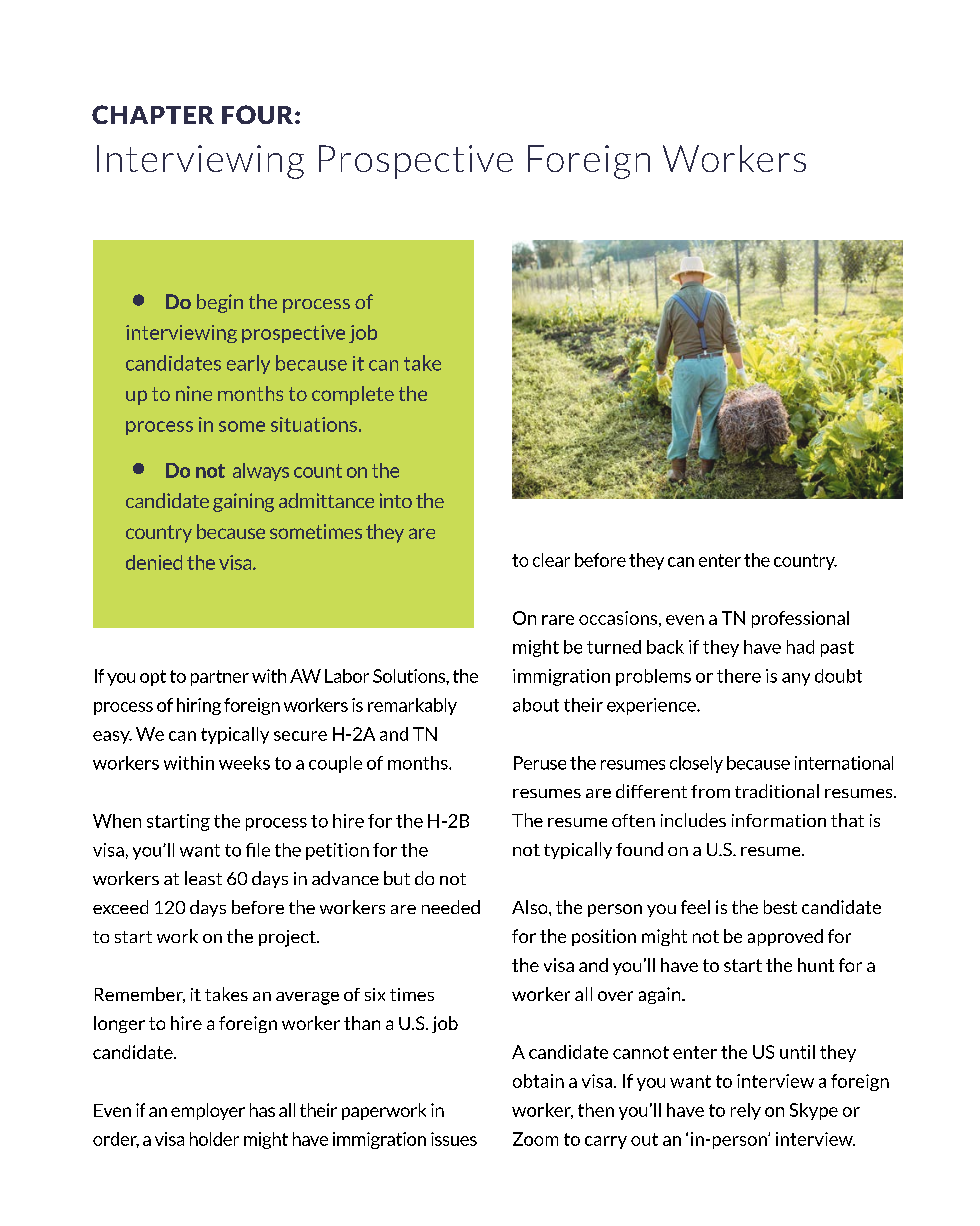 The image size is (980, 1226). What do you see at coordinates (551, 560) in the screenshot?
I see `clear` at bounding box center [551, 560].
